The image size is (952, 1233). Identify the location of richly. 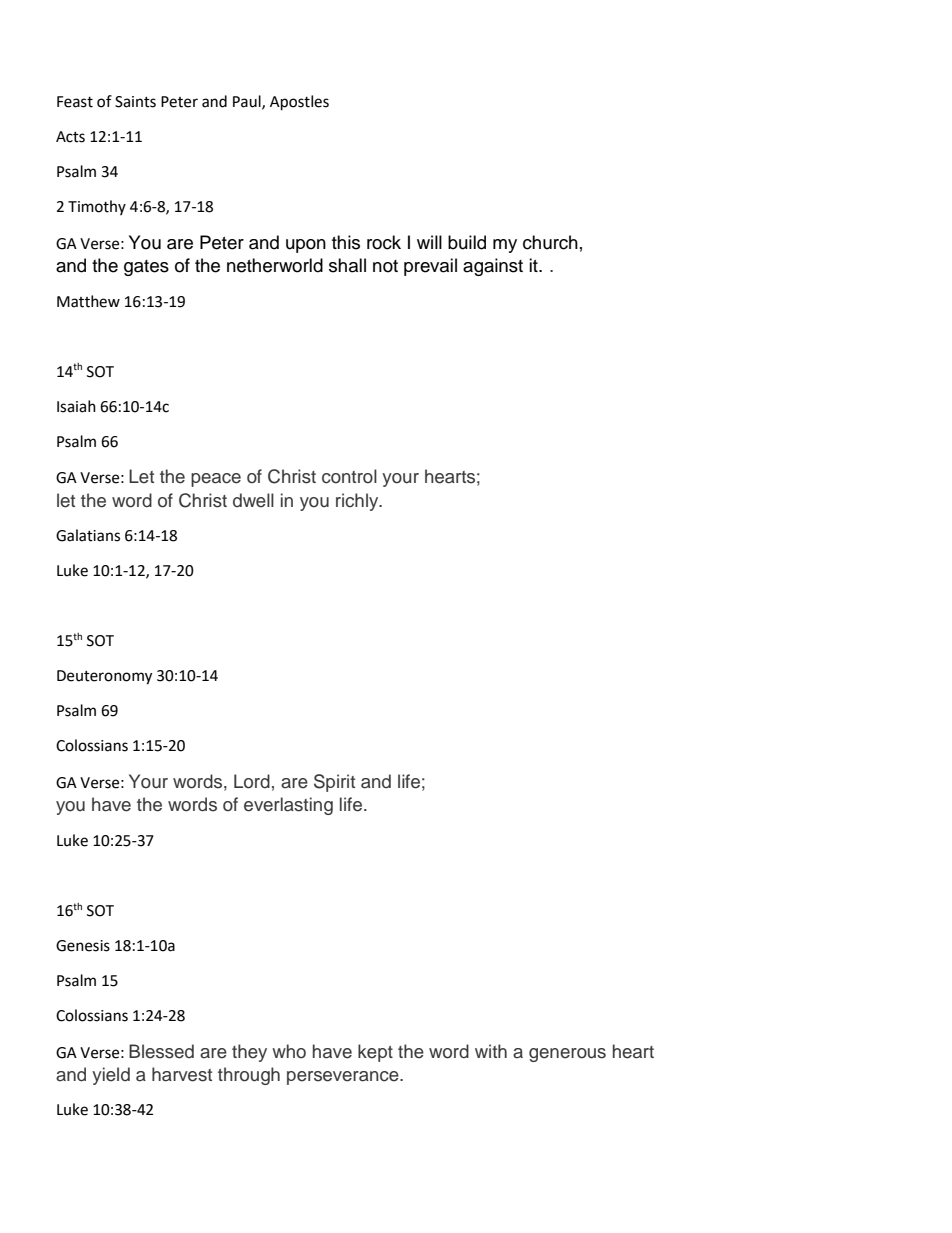
(358, 502).
